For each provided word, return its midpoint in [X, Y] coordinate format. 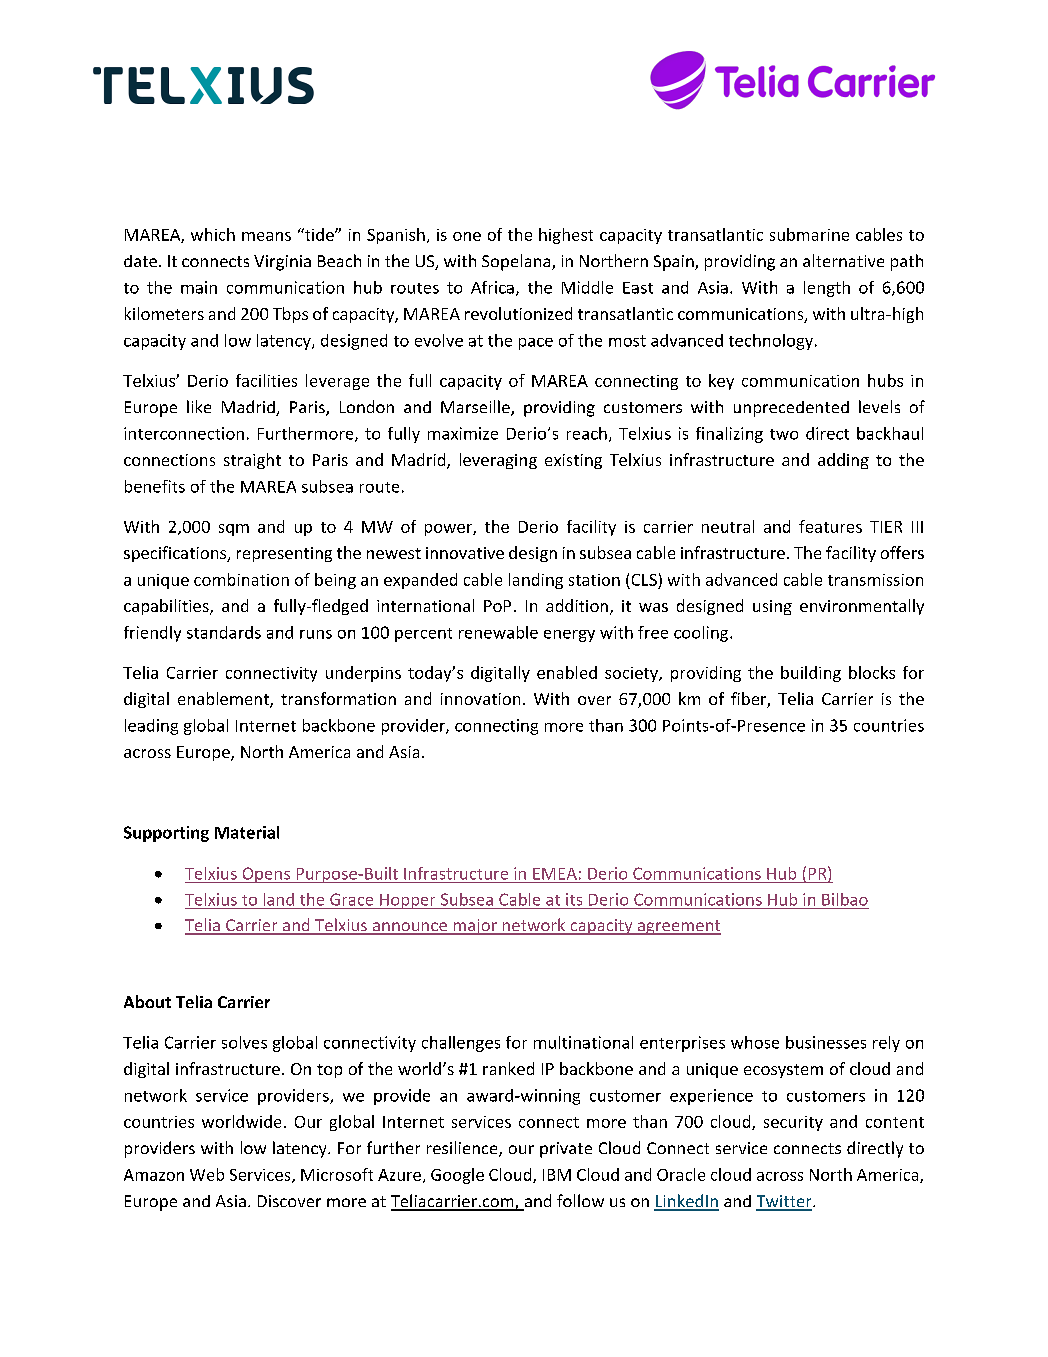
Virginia [282, 263]
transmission [875, 580]
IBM [557, 1175]
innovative [465, 553]
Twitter [785, 1202]
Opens [266, 875]
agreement [678, 927]
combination [241, 579]
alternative [843, 260]
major [475, 927]
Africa [492, 287]
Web [207, 1174]
